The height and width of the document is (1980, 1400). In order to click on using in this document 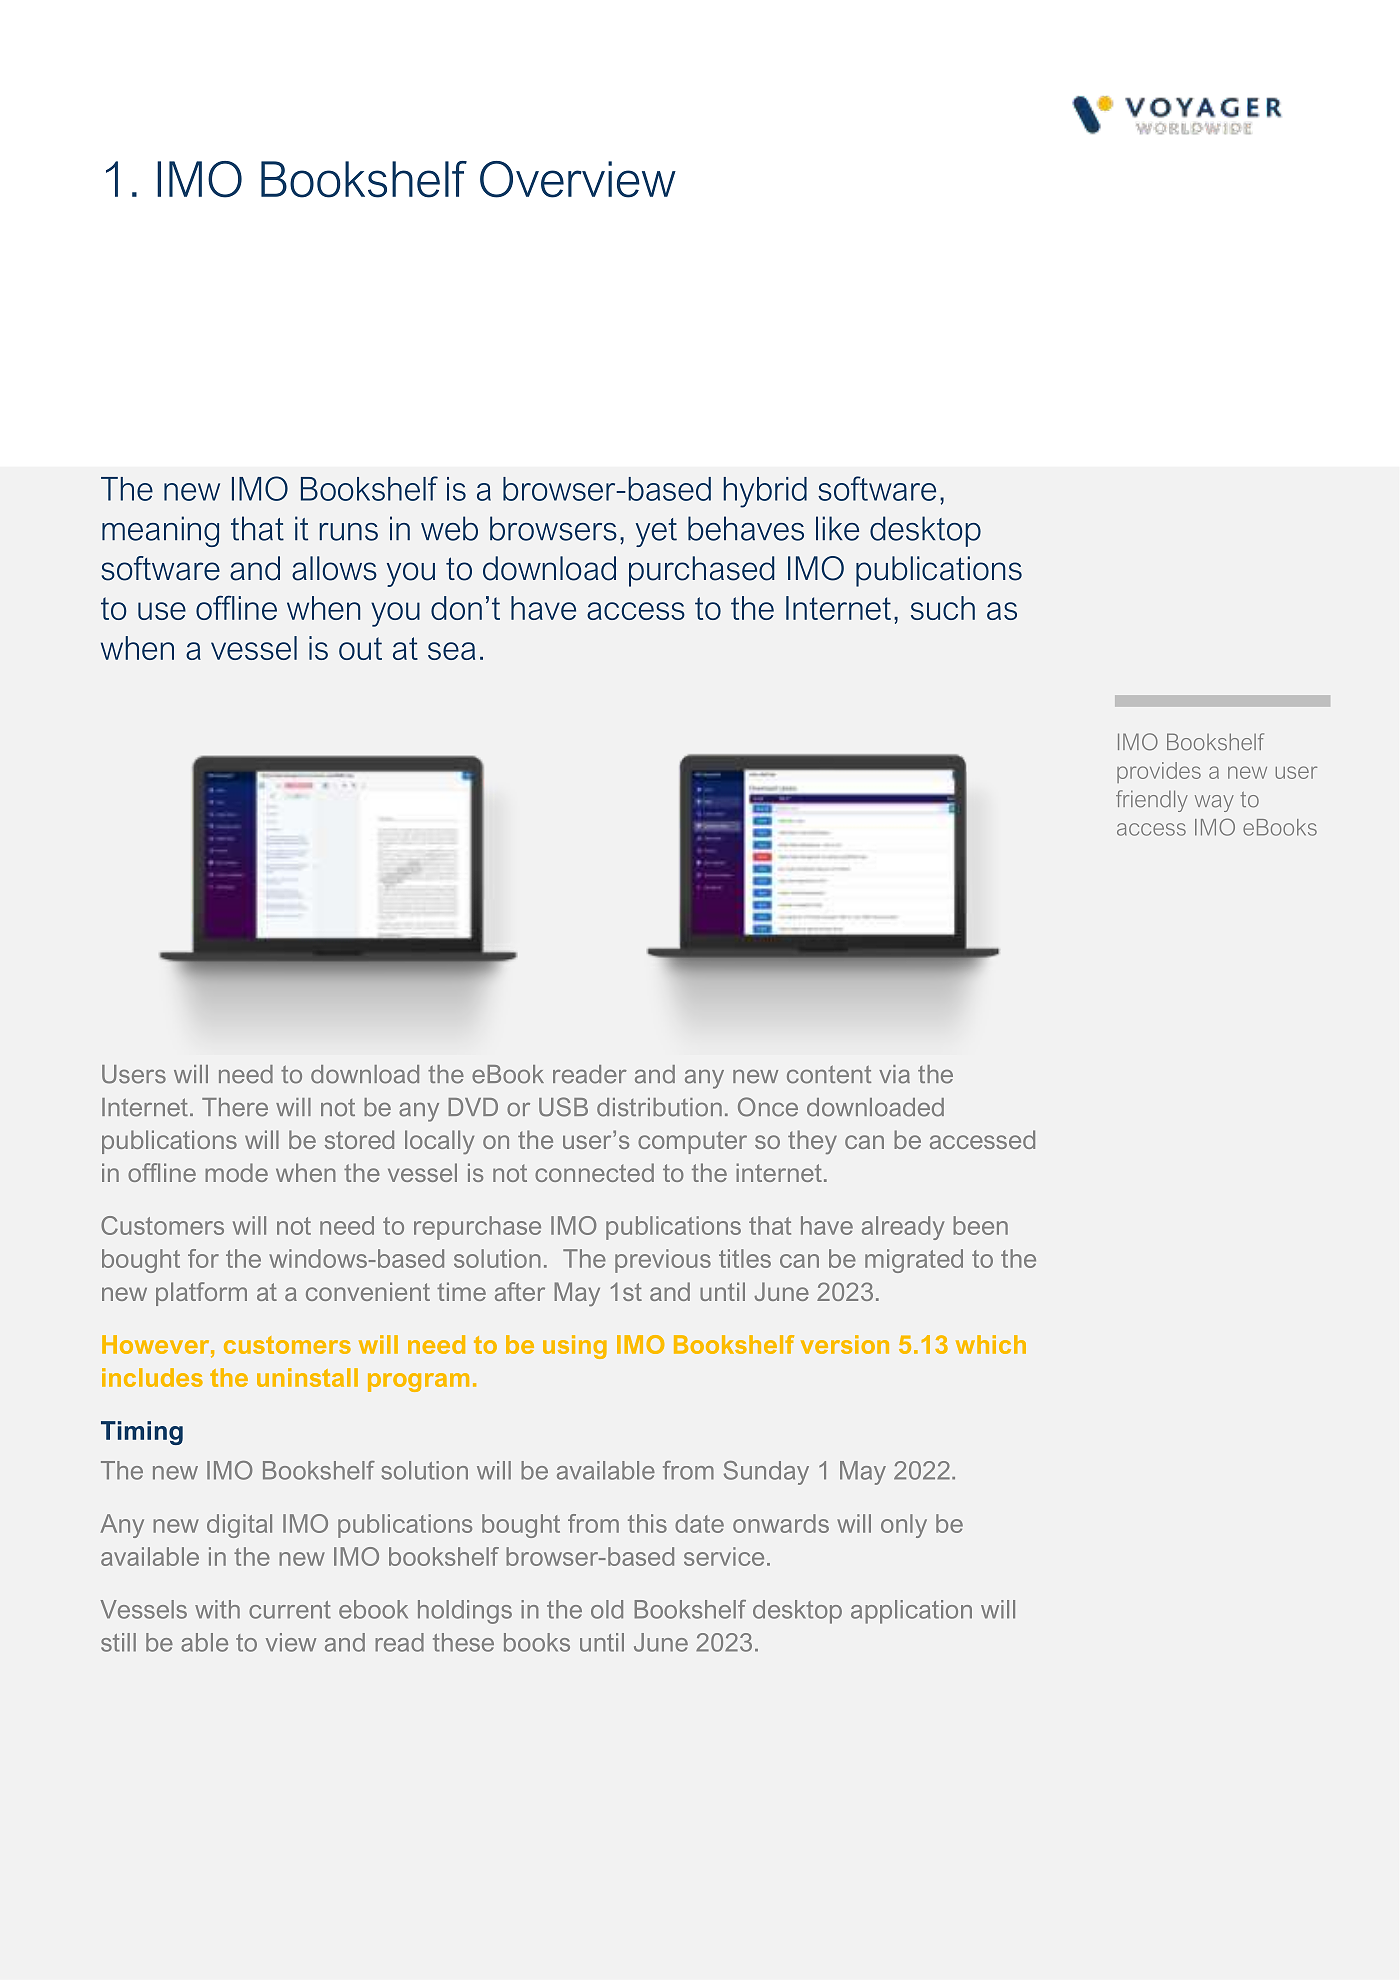, I will do `click(575, 1347)`.
